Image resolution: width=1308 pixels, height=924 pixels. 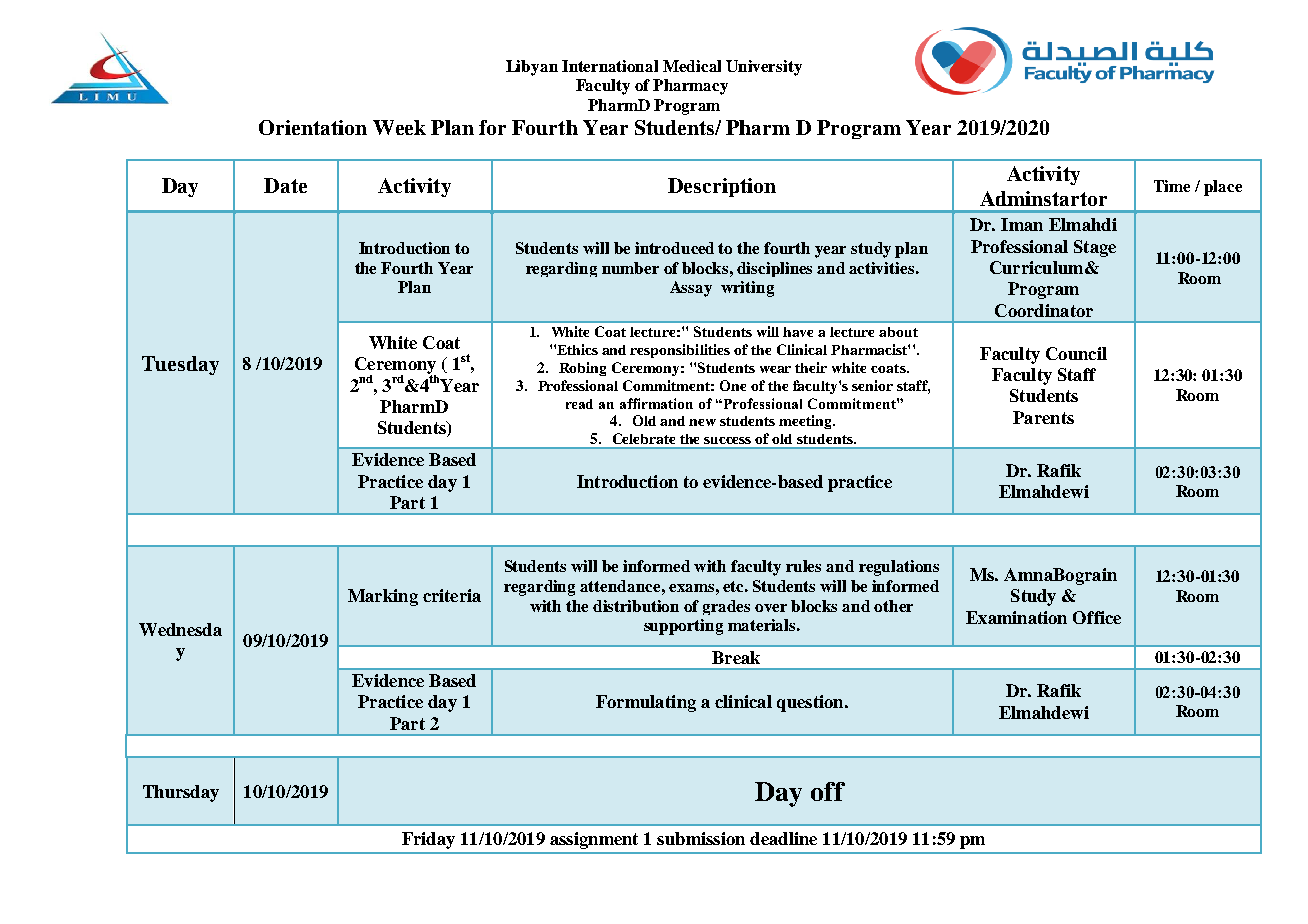 I want to click on Council, so click(x=1076, y=353).
